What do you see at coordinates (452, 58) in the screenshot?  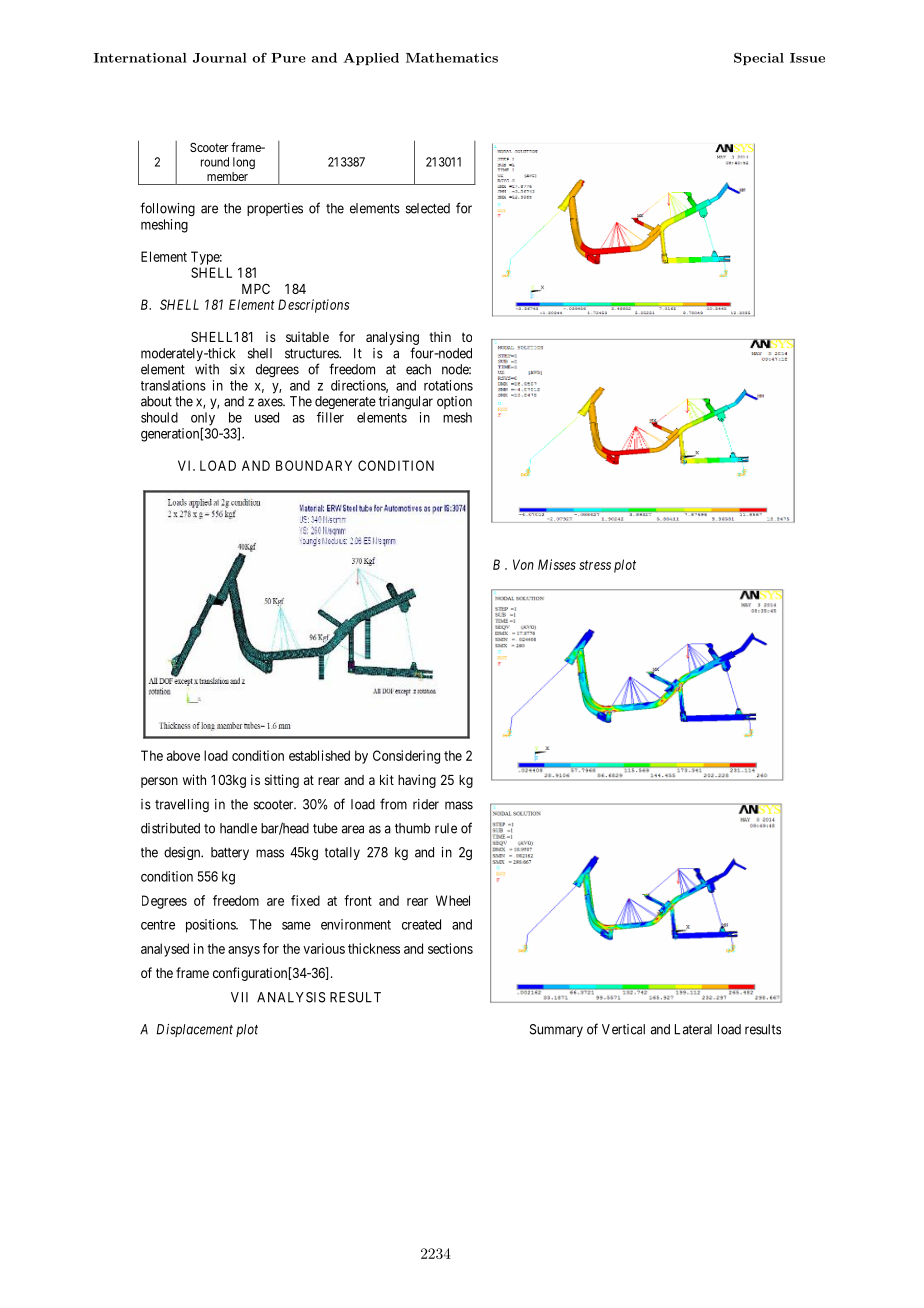 I see `Mathematics` at bounding box center [452, 58].
